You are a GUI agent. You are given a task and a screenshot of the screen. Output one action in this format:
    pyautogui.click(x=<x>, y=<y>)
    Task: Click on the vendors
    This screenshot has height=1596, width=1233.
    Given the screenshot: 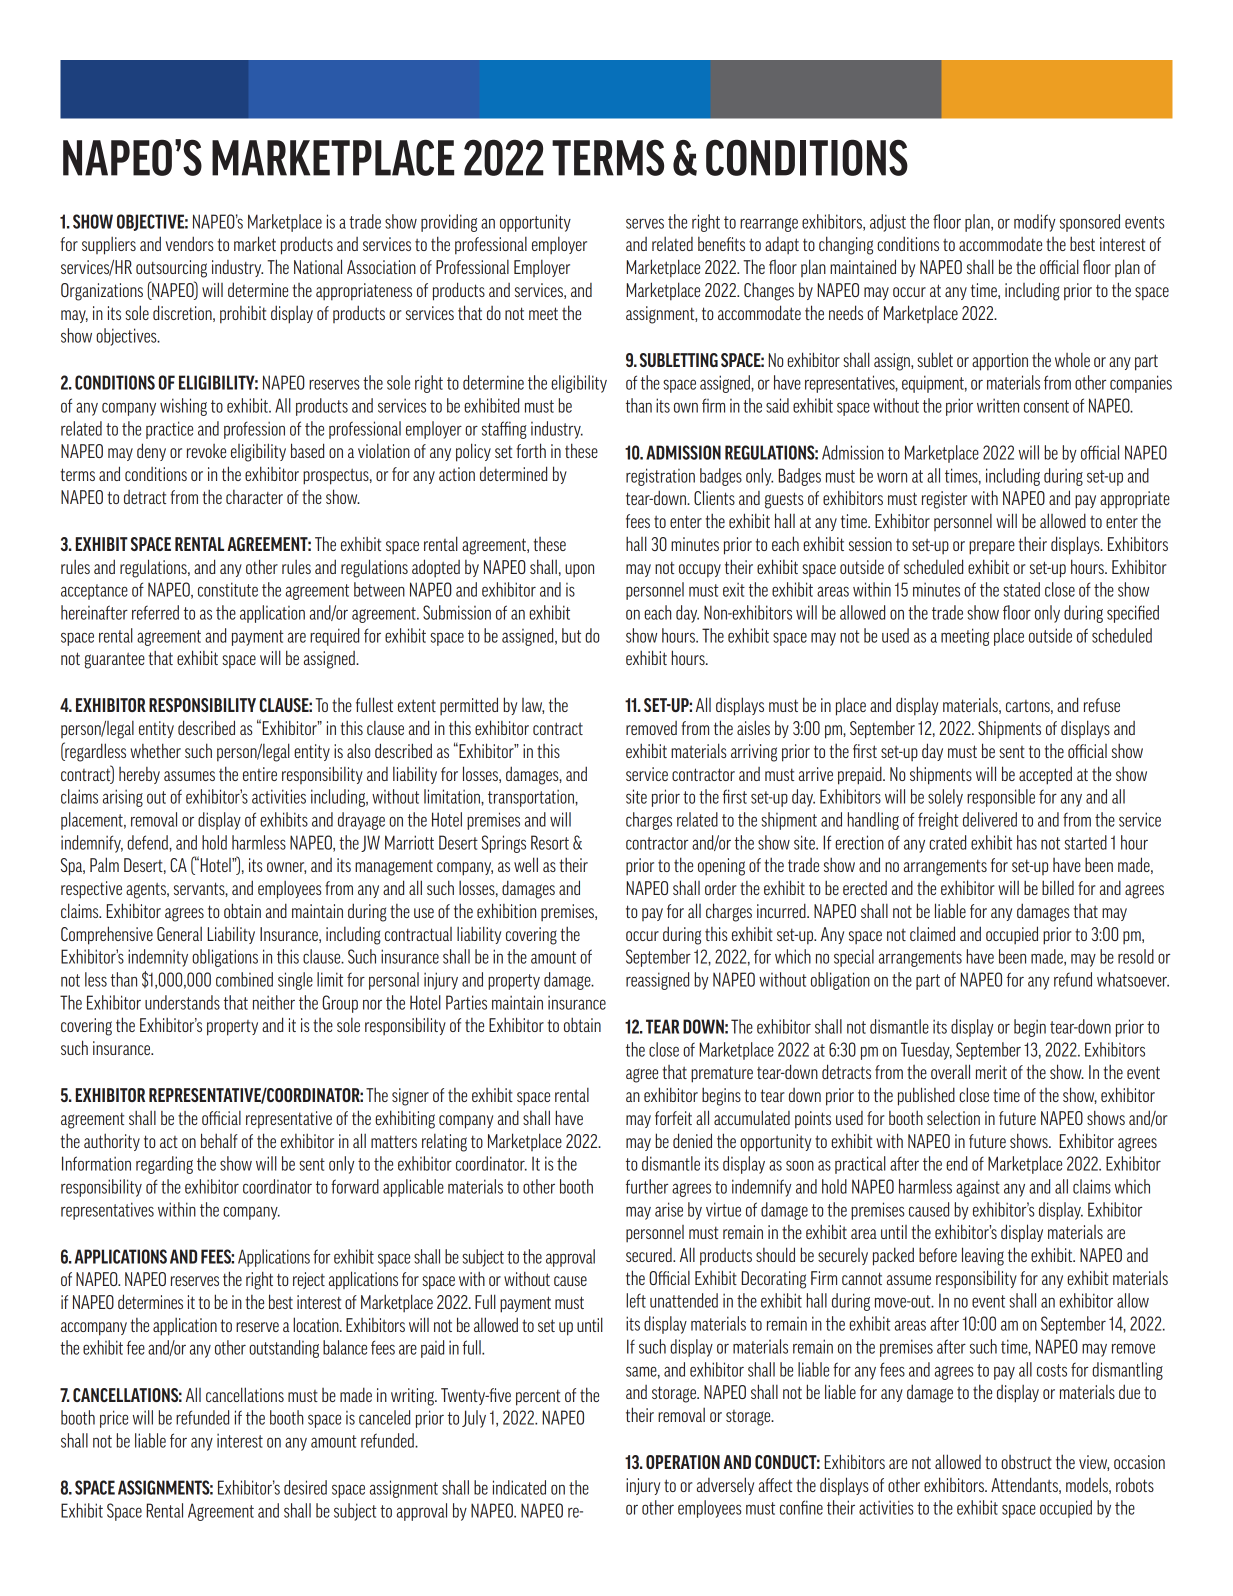 What is the action you would take?
    pyautogui.click(x=190, y=243)
